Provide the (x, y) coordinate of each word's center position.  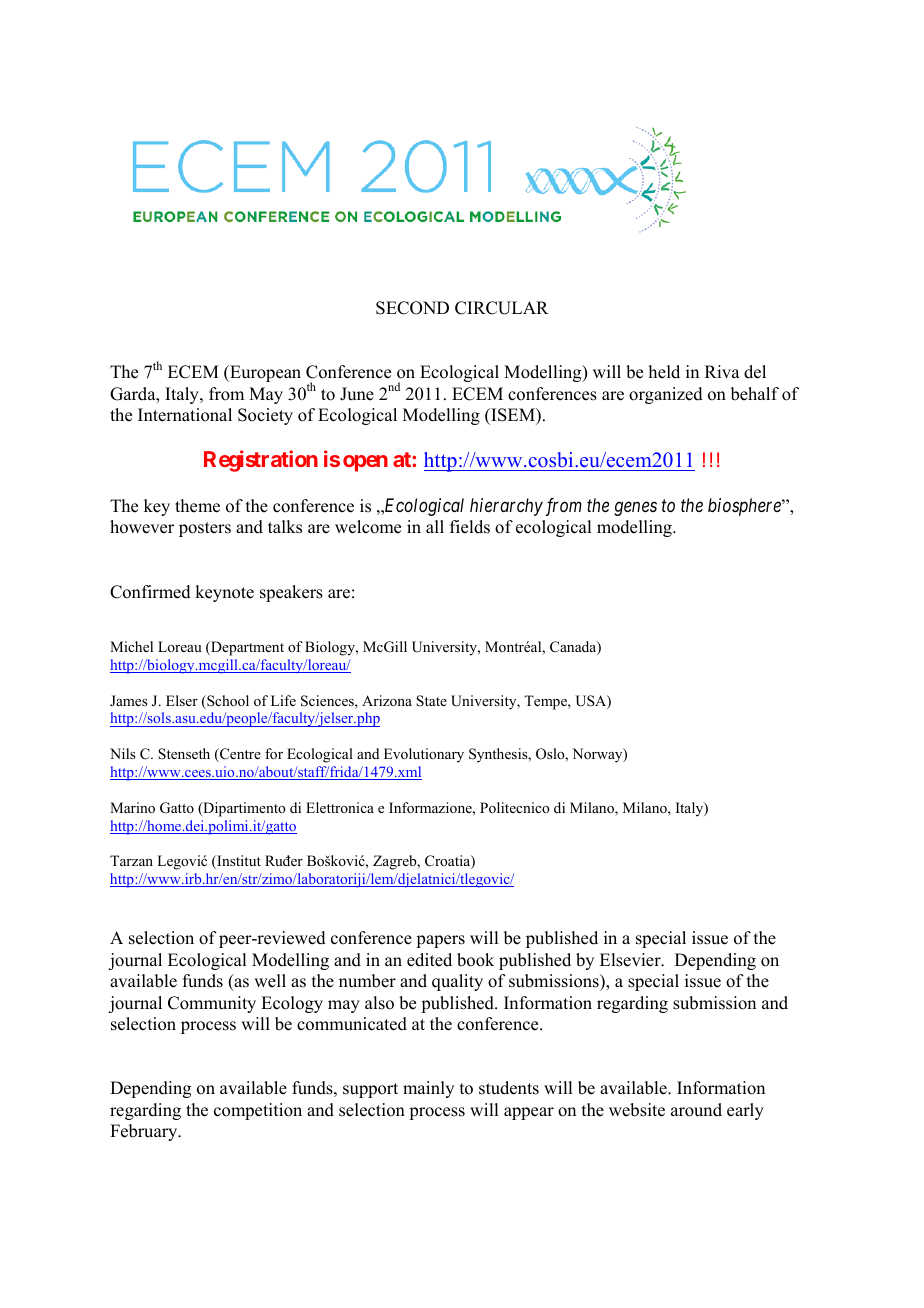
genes (635, 509)
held (664, 372)
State (431, 701)
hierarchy (506, 507)
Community (212, 1004)
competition (258, 1111)
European (264, 373)
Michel (131, 646)
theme (197, 506)
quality (457, 982)
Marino (132, 808)
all (435, 526)
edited (429, 960)
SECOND (412, 308)
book (475, 960)
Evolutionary (424, 755)
